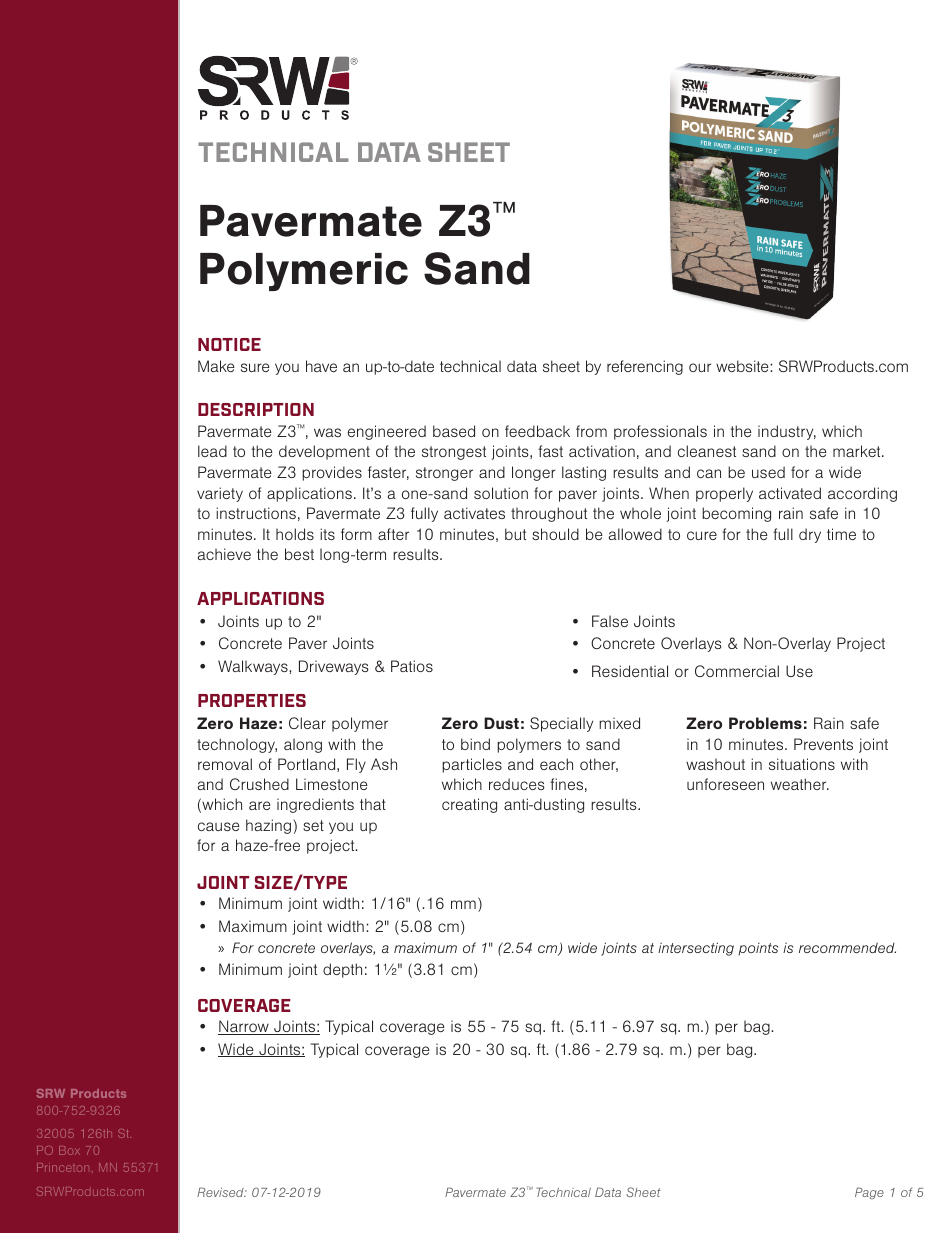 The image size is (952, 1233). What do you see at coordinates (342, 970) in the screenshot?
I see `depth` at bounding box center [342, 970].
